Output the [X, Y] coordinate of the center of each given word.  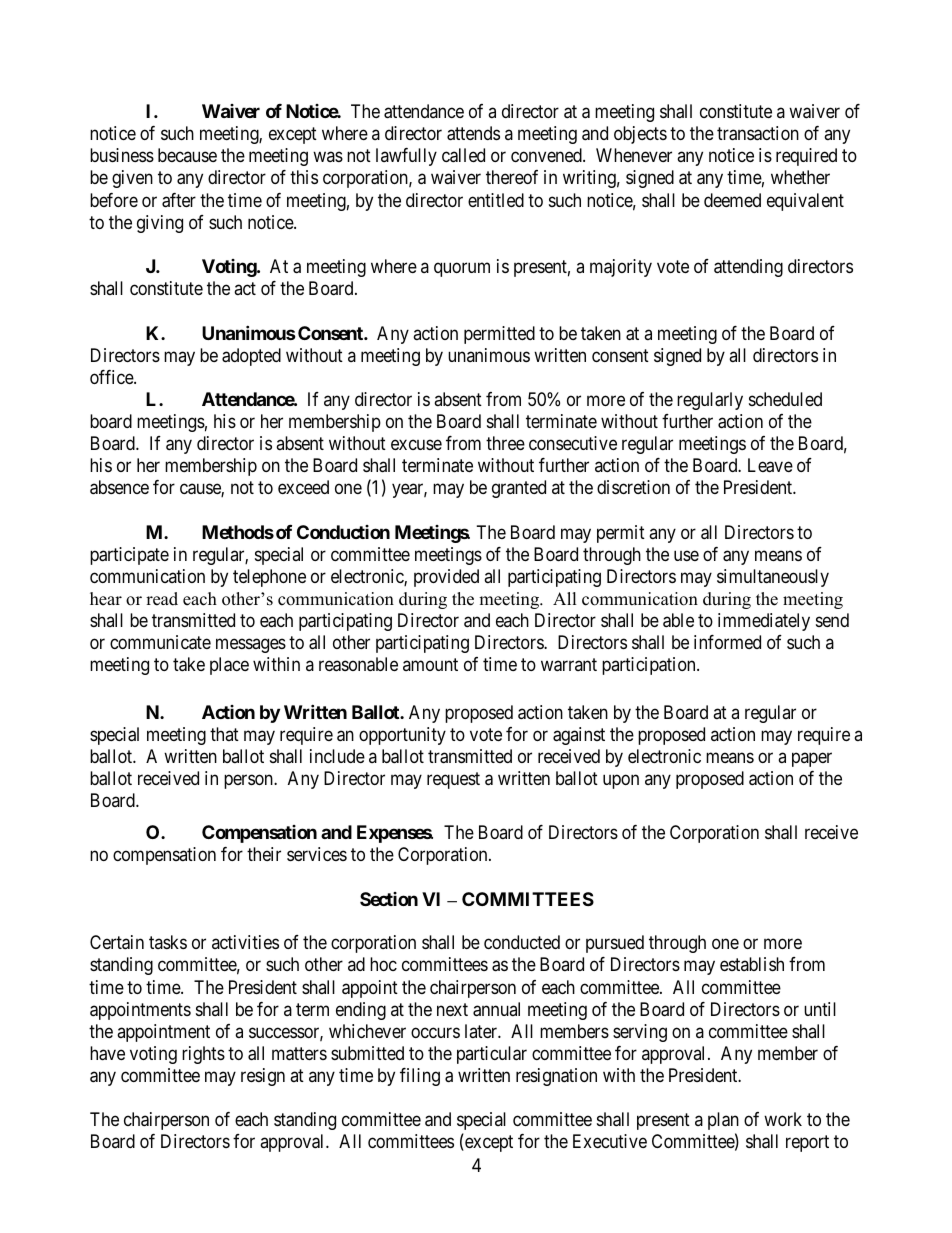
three [505, 443]
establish [752, 964]
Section [389, 899]
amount [430, 664]
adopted [251, 357]
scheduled [785, 399]
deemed [732, 200]
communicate [160, 642]
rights [203, 1055]
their [264, 854]
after [179, 200]
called [463, 155]
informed [727, 642]
